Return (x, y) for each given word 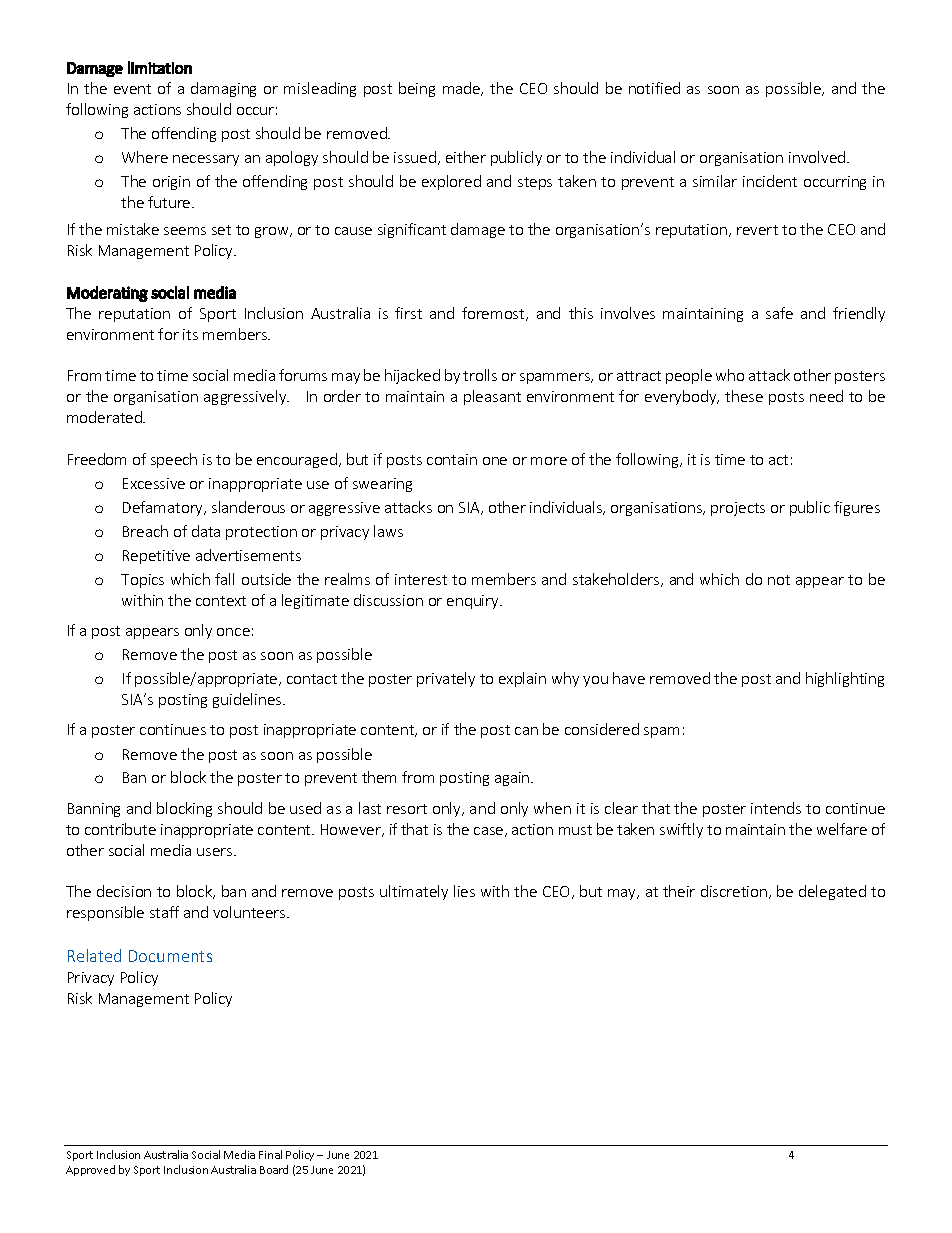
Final (270, 1154)
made (463, 89)
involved (817, 157)
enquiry (474, 602)
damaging (223, 89)
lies (464, 891)
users (216, 852)
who (730, 375)
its (190, 334)
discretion (734, 891)
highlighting (845, 679)
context (221, 601)
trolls (480, 375)
